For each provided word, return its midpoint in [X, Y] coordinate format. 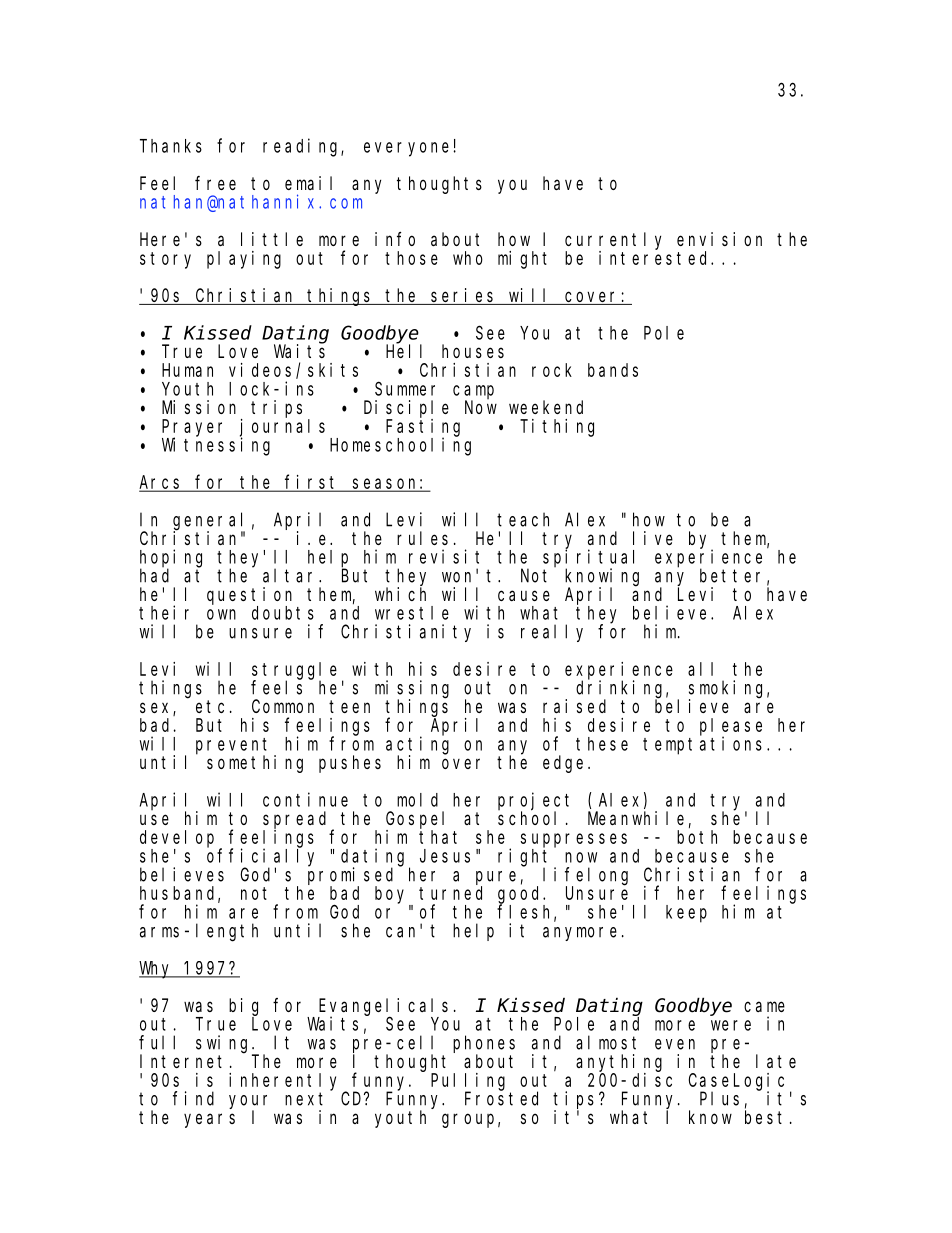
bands [613, 370]
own [221, 614]
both [697, 837]
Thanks [171, 146]
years [209, 1120]
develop [177, 839]
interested [655, 258]
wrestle [412, 613]
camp [473, 393]
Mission [199, 407]
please [731, 727]
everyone [406, 149]
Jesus [445, 856]
